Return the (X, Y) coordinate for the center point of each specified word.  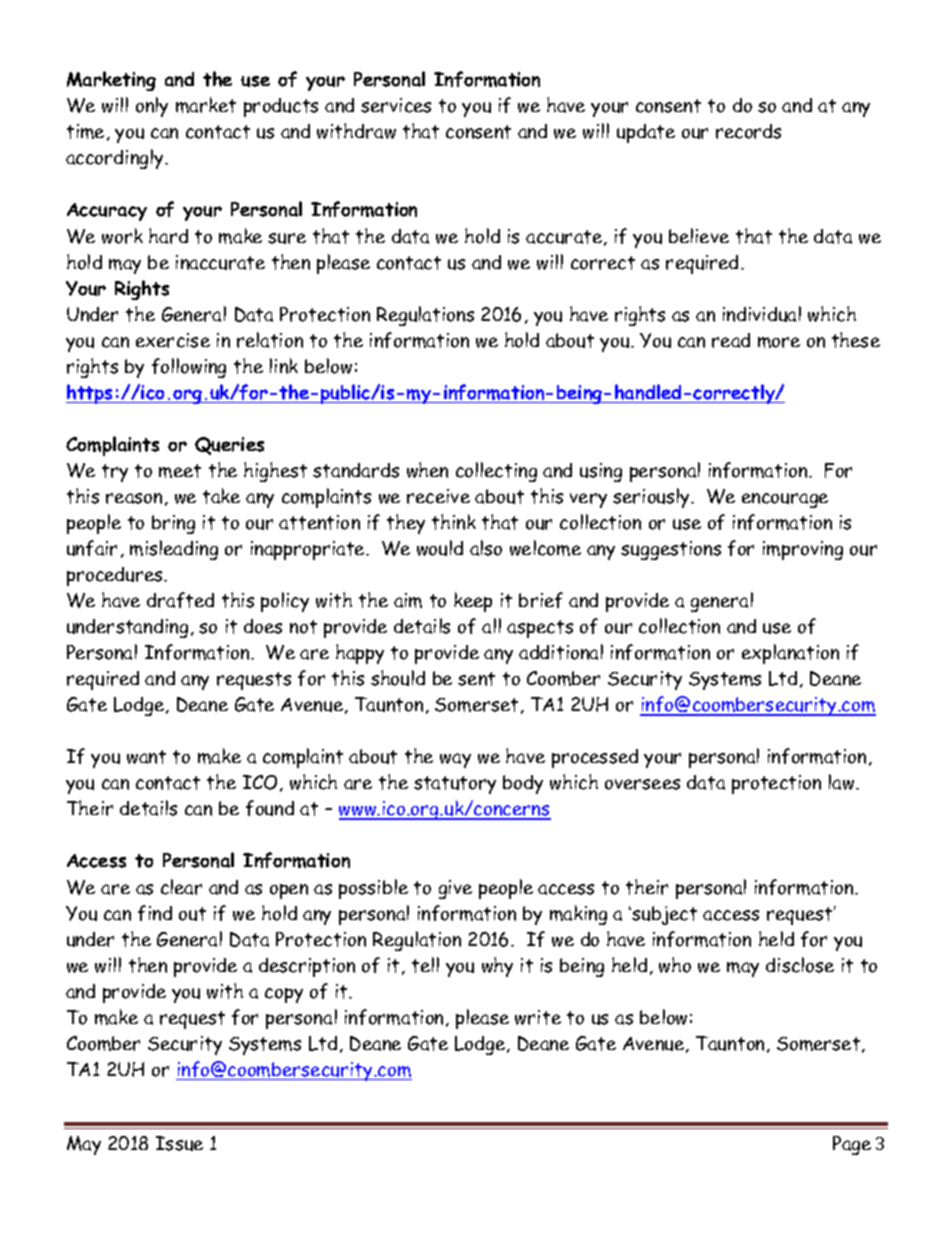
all (491, 626)
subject (663, 915)
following (189, 368)
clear (181, 887)
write (538, 1017)
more (779, 342)
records (748, 131)
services (396, 105)
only (152, 107)
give (455, 889)
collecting (496, 472)
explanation (790, 654)
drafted (180, 600)
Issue (179, 1143)
